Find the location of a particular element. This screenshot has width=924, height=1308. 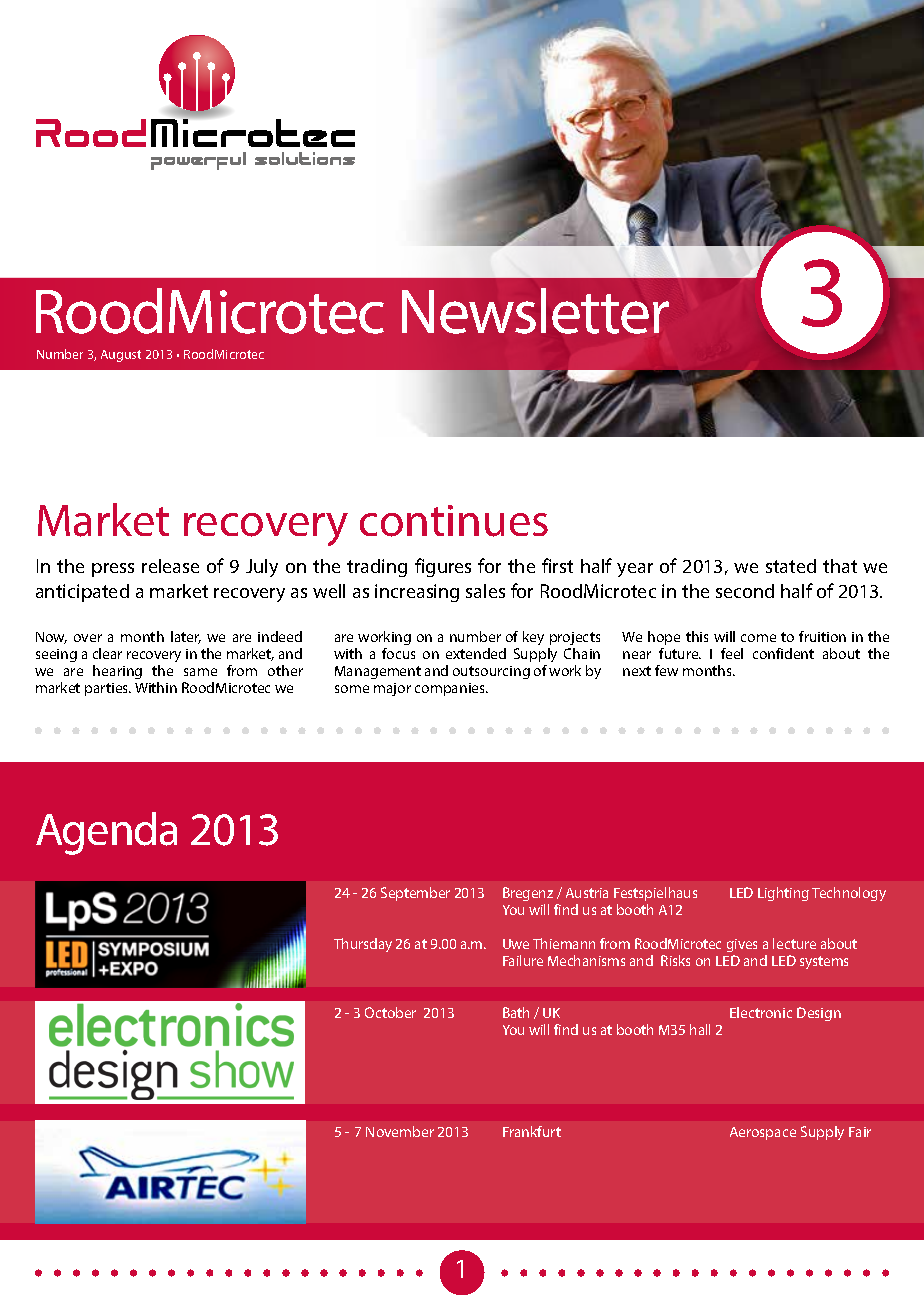

November is located at coordinates (400, 1131).
